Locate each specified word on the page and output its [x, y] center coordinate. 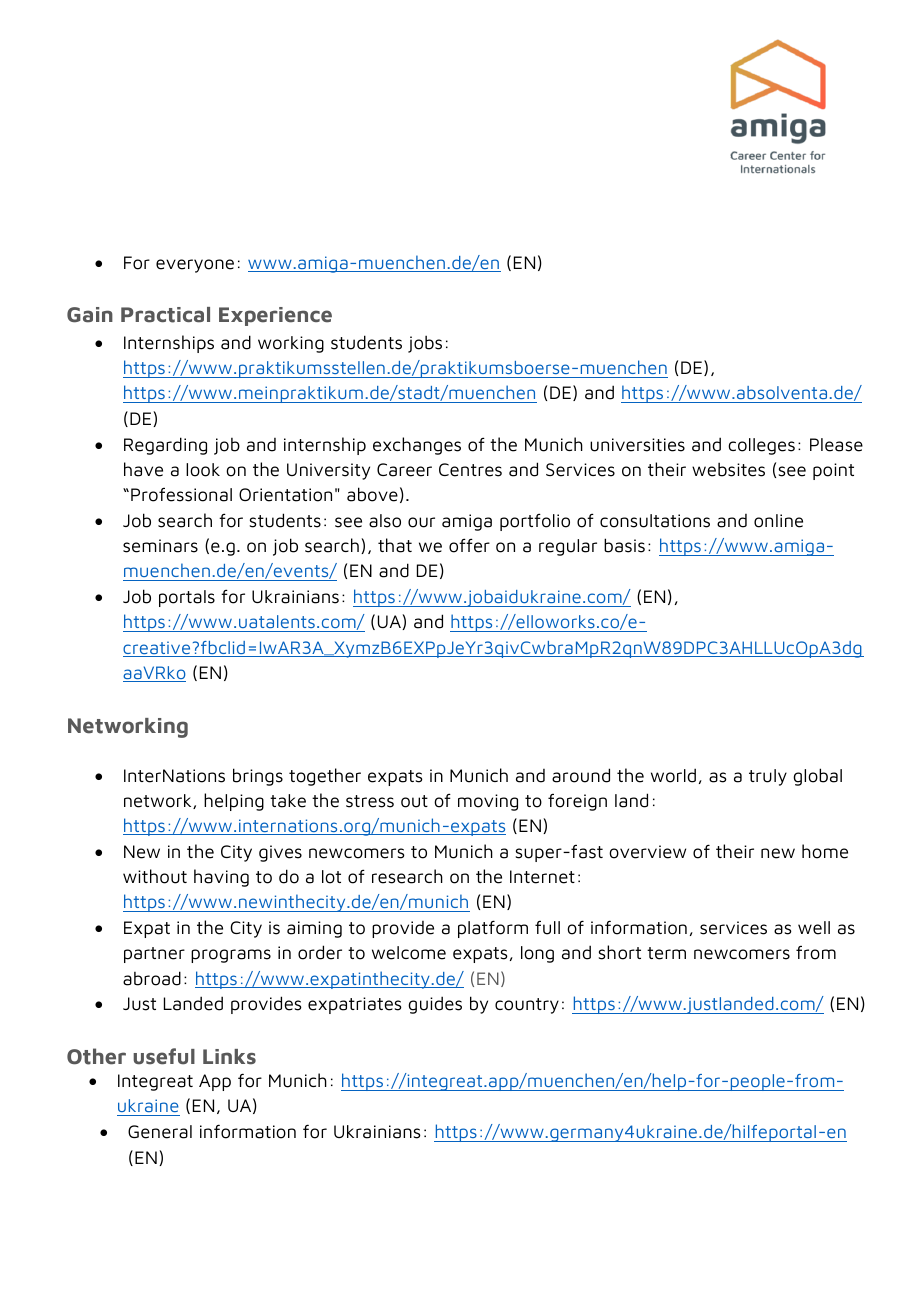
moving [488, 802]
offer [469, 545]
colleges [761, 446]
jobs [425, 344]
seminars [160, 546]
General [160, 1132]
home [825, 851]
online [778, 521]
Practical [165, 315]
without [155, 876]
